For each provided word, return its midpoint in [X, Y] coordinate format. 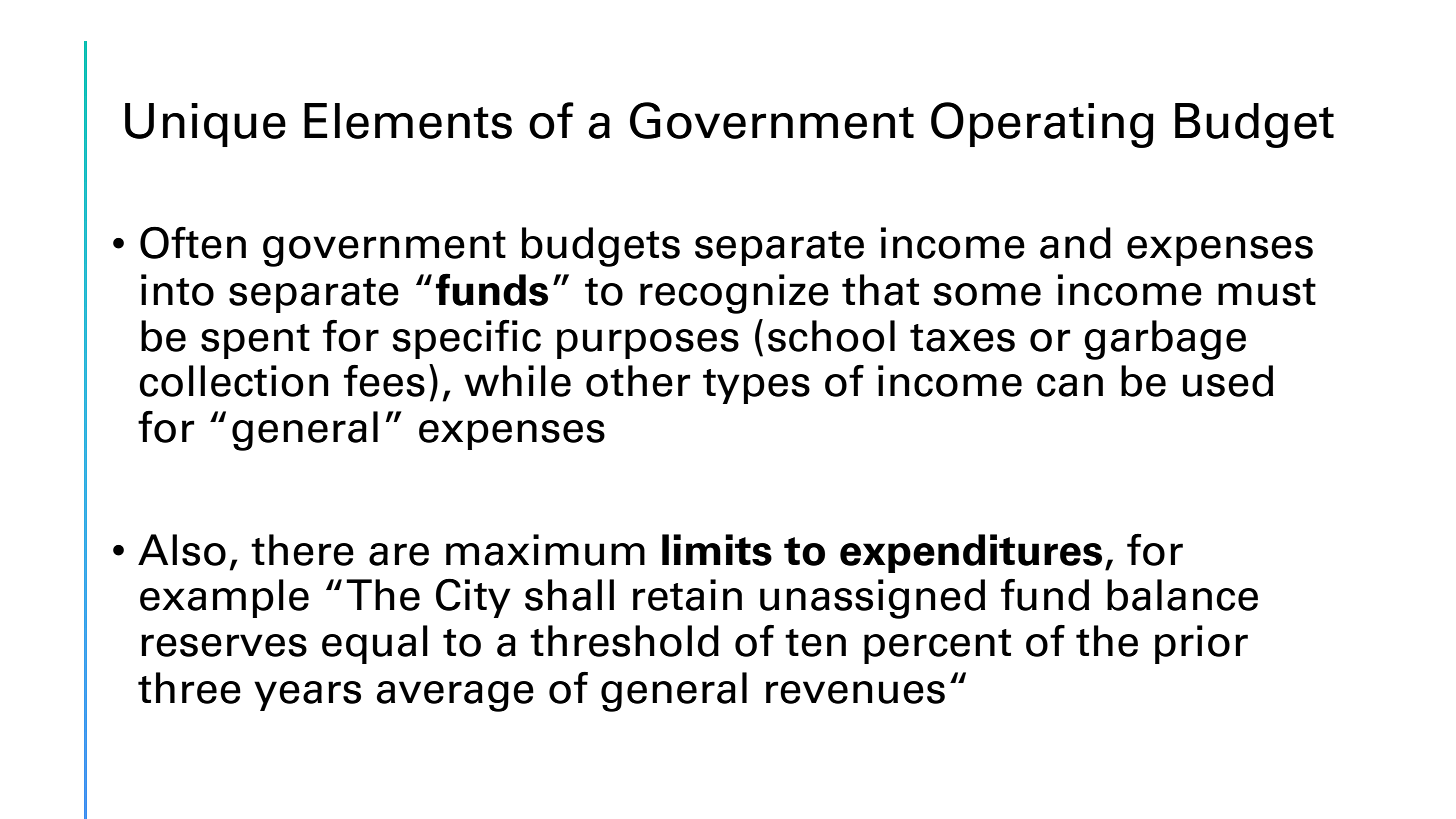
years [307, 696]
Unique [205, 125]
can [1070, 385]
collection [234, 381]
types [756, 386]
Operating [1042, 125]
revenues [855, 692]
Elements [408, 121]
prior [1201, 644]
